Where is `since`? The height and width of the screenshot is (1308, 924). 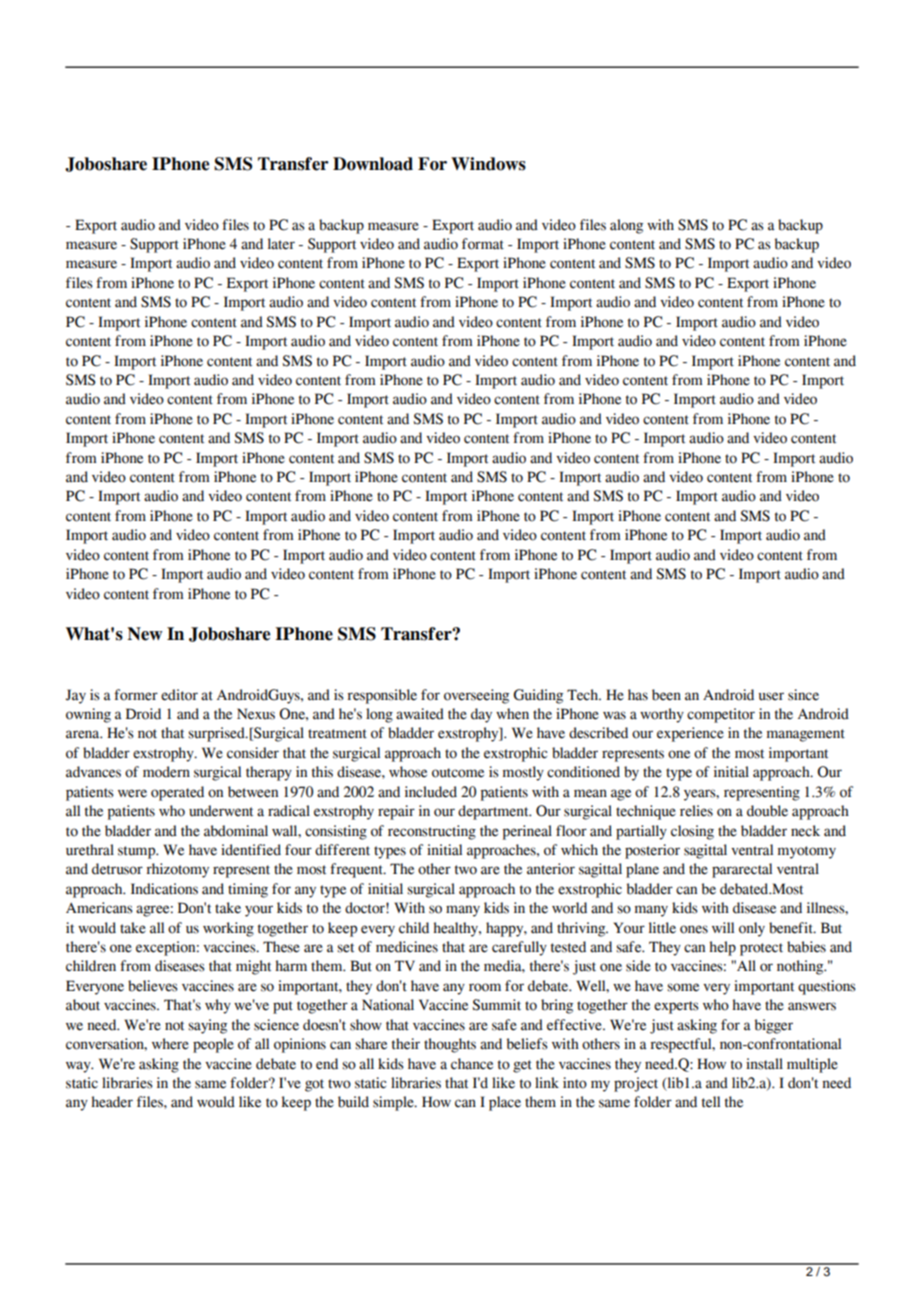
since is located at coordinates (803, 695).
